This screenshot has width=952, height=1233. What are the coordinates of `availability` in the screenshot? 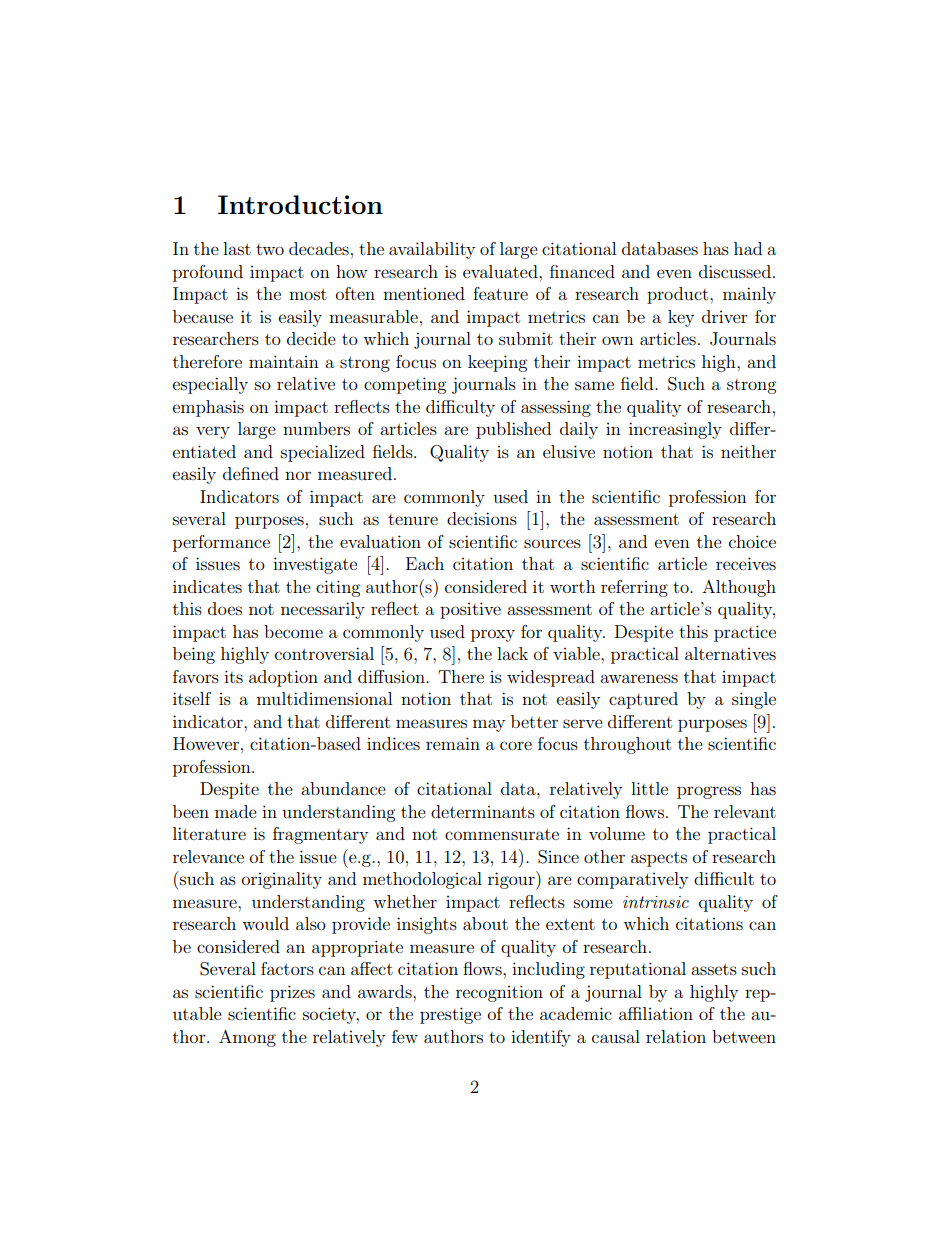 It's located at (432, 250).
